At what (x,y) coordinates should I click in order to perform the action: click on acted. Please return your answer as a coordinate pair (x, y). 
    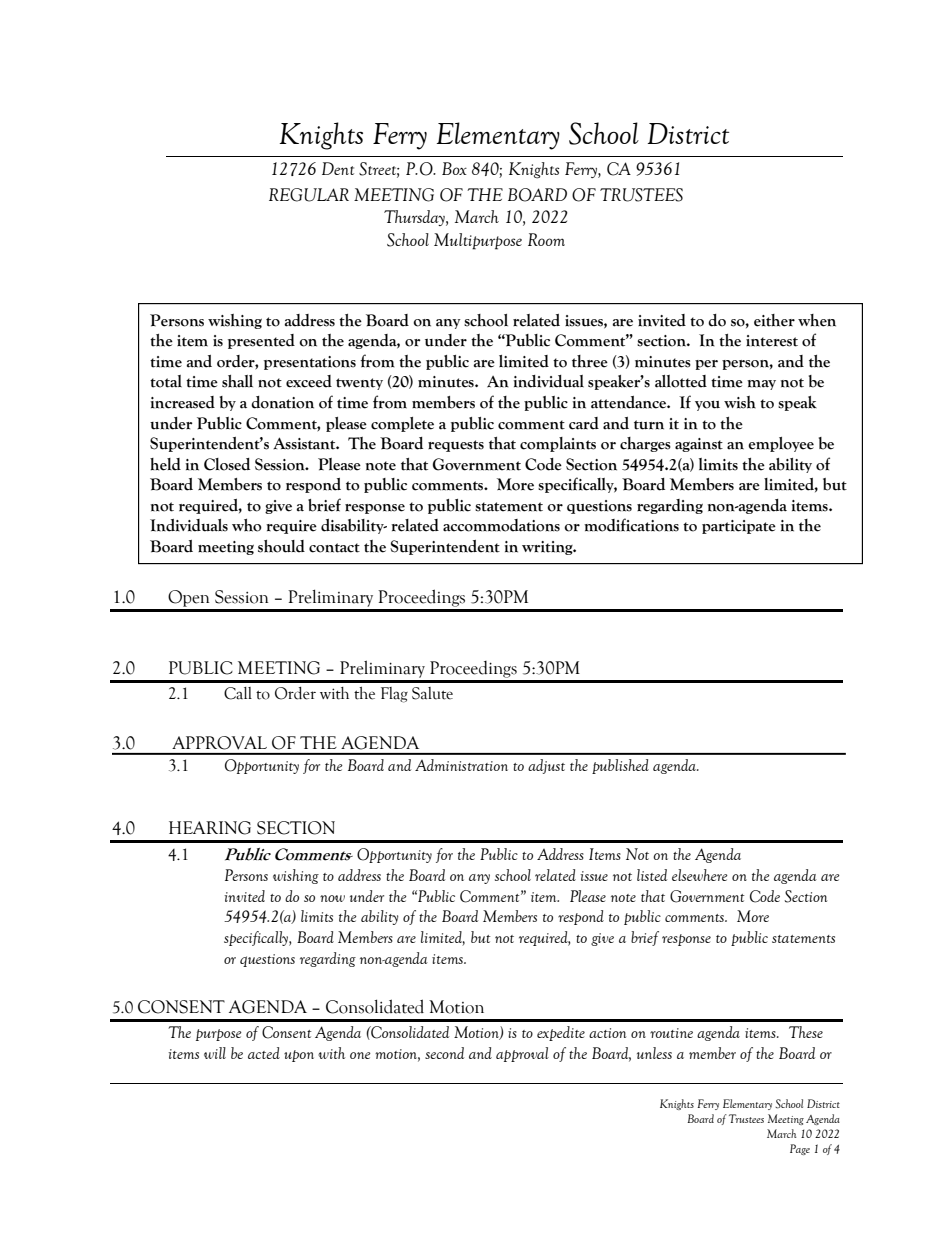
    Looking at the image, I should click on (264, 1053).
